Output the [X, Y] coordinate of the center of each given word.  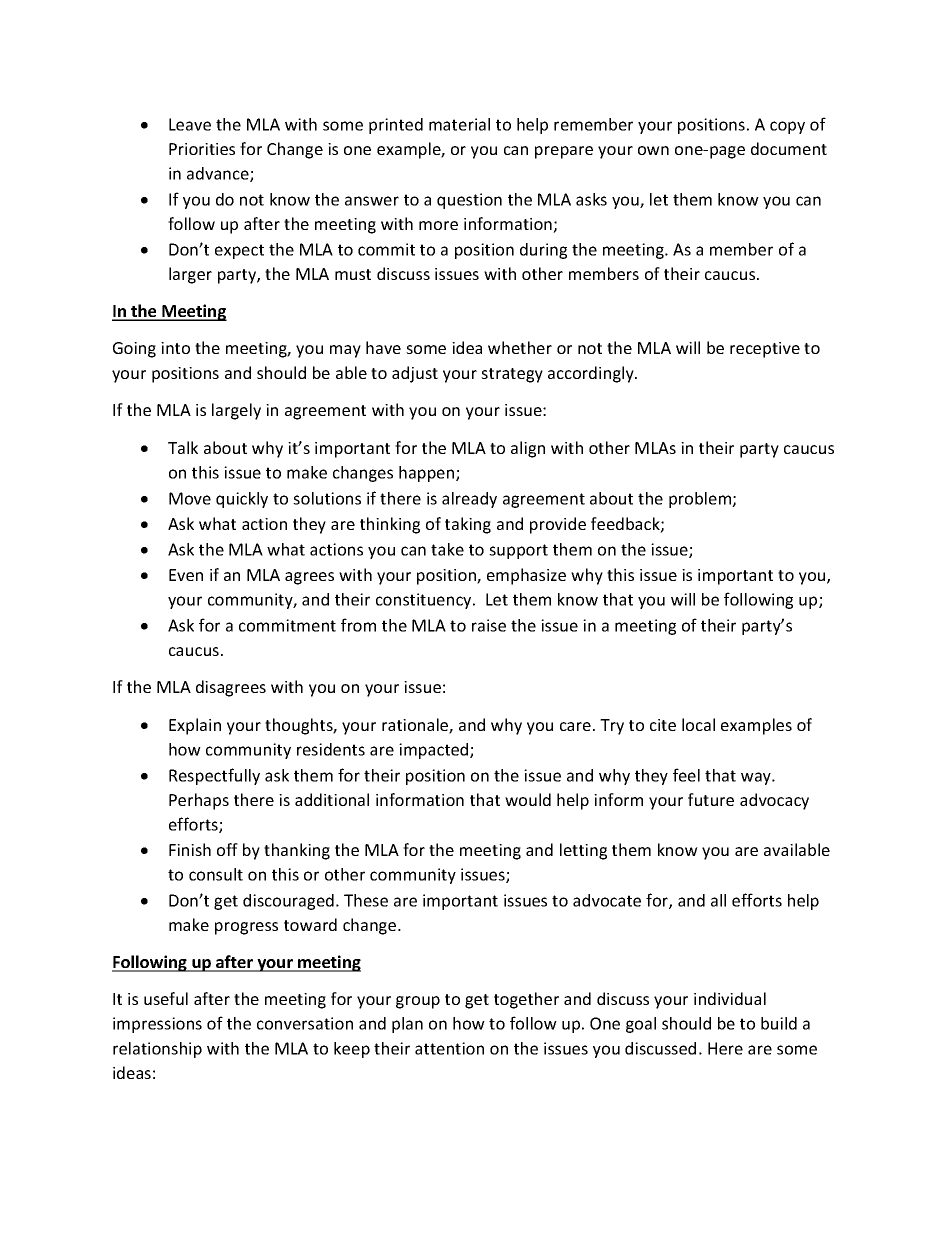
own [653, 150]
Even [186, 575]
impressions [157, 1025]
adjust [415, 374]
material [459, 124]
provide [558, 525]
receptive [765, 350]
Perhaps [199, 801]
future [711, 799]
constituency [425, 601]
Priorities [202, 149]
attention [449, 1048]
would [528, 799]
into [175, 348]
